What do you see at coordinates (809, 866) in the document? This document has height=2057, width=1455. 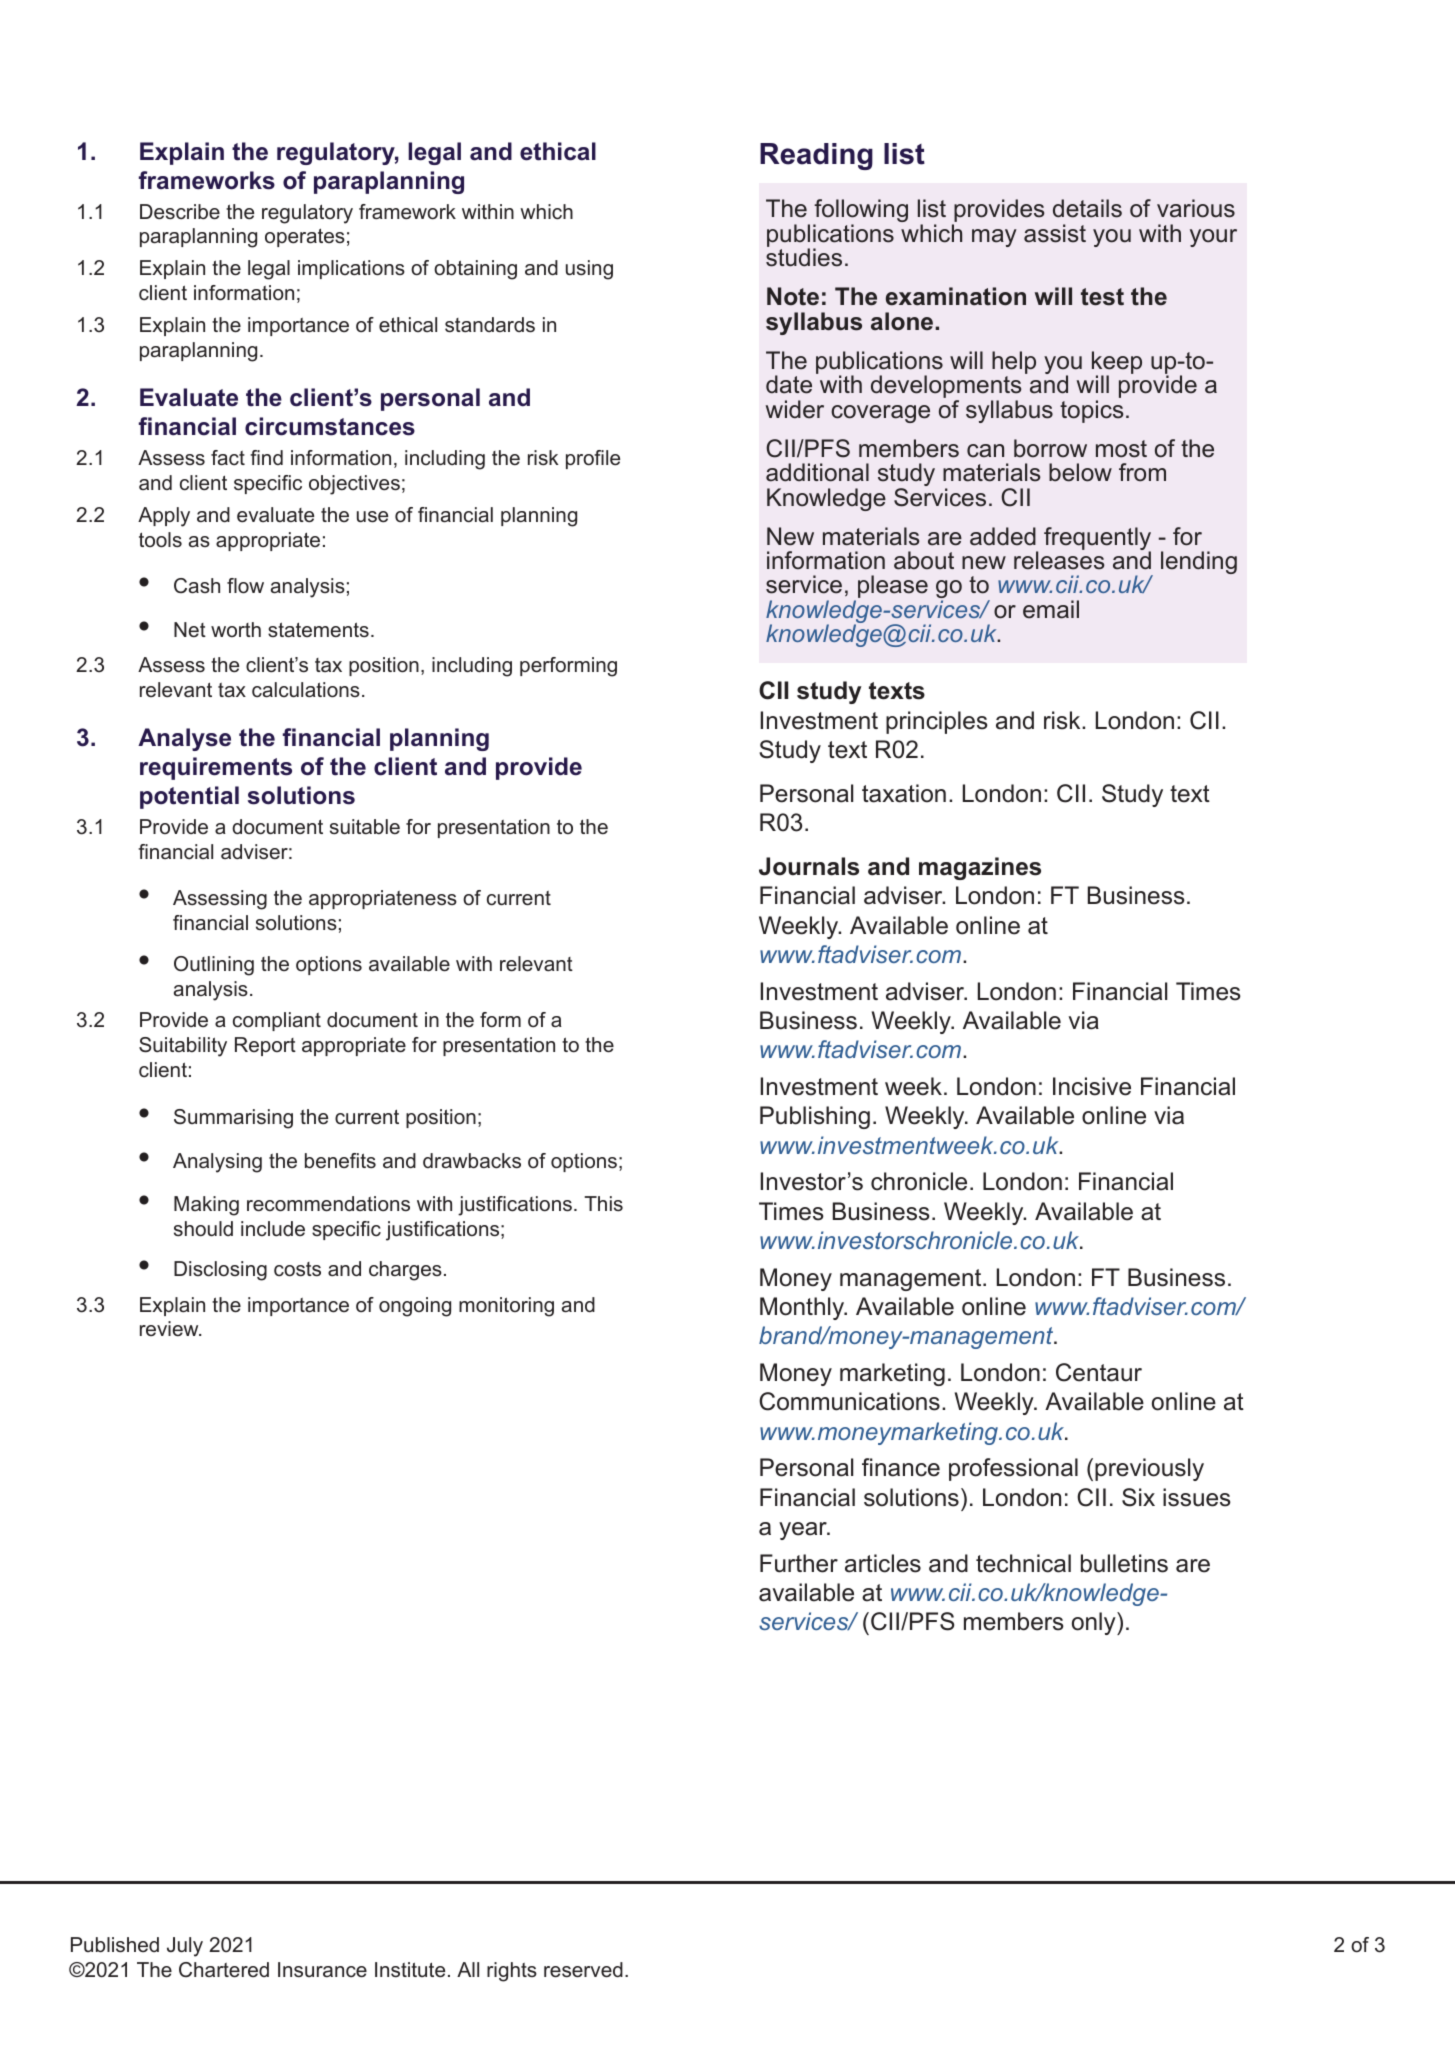 I see `Journals` at bounding box center [809, 866].
